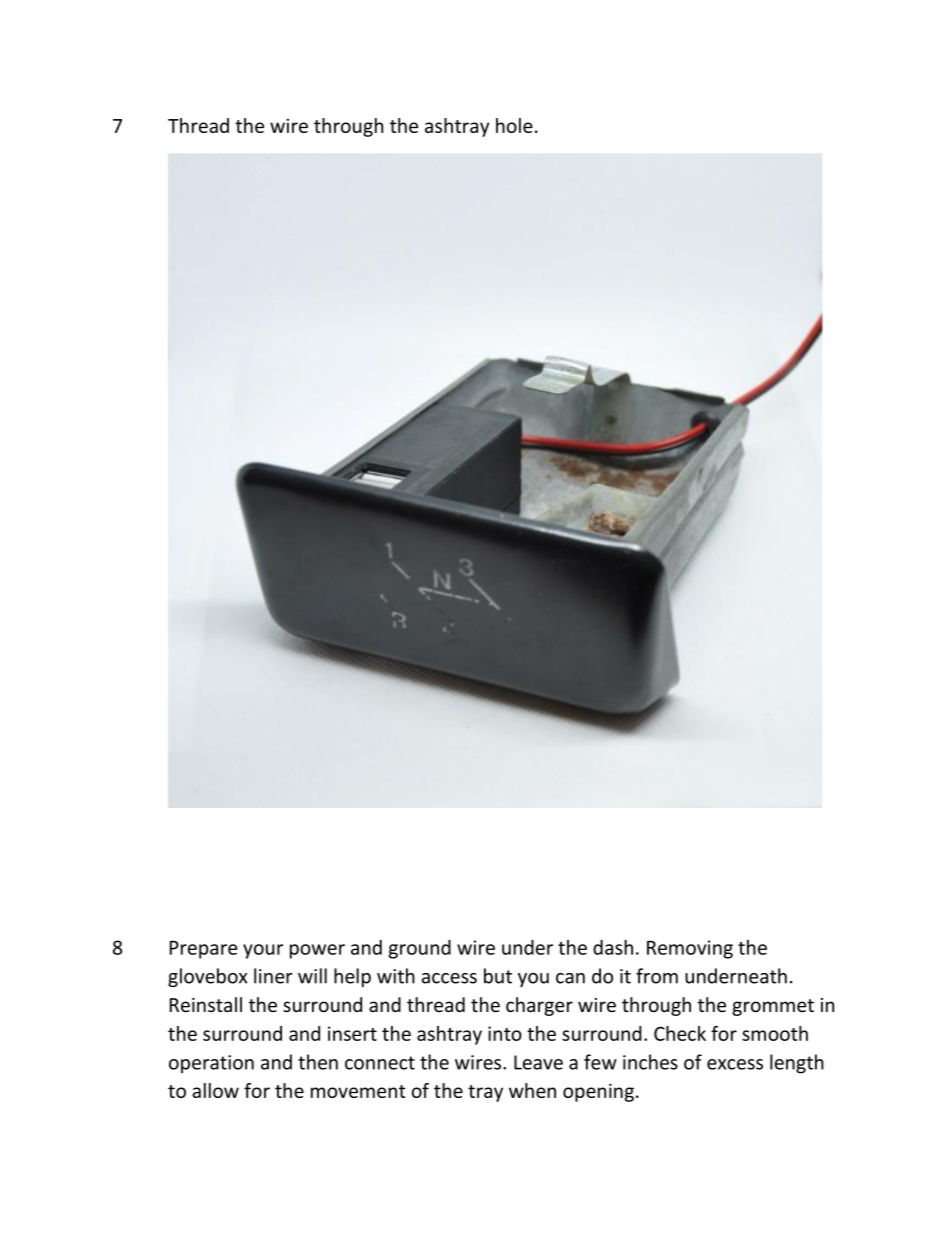 The height and width of the image is (1233, 952). Describe the element at coordinates (613, 947) in the image. I see `dash` at that location.
